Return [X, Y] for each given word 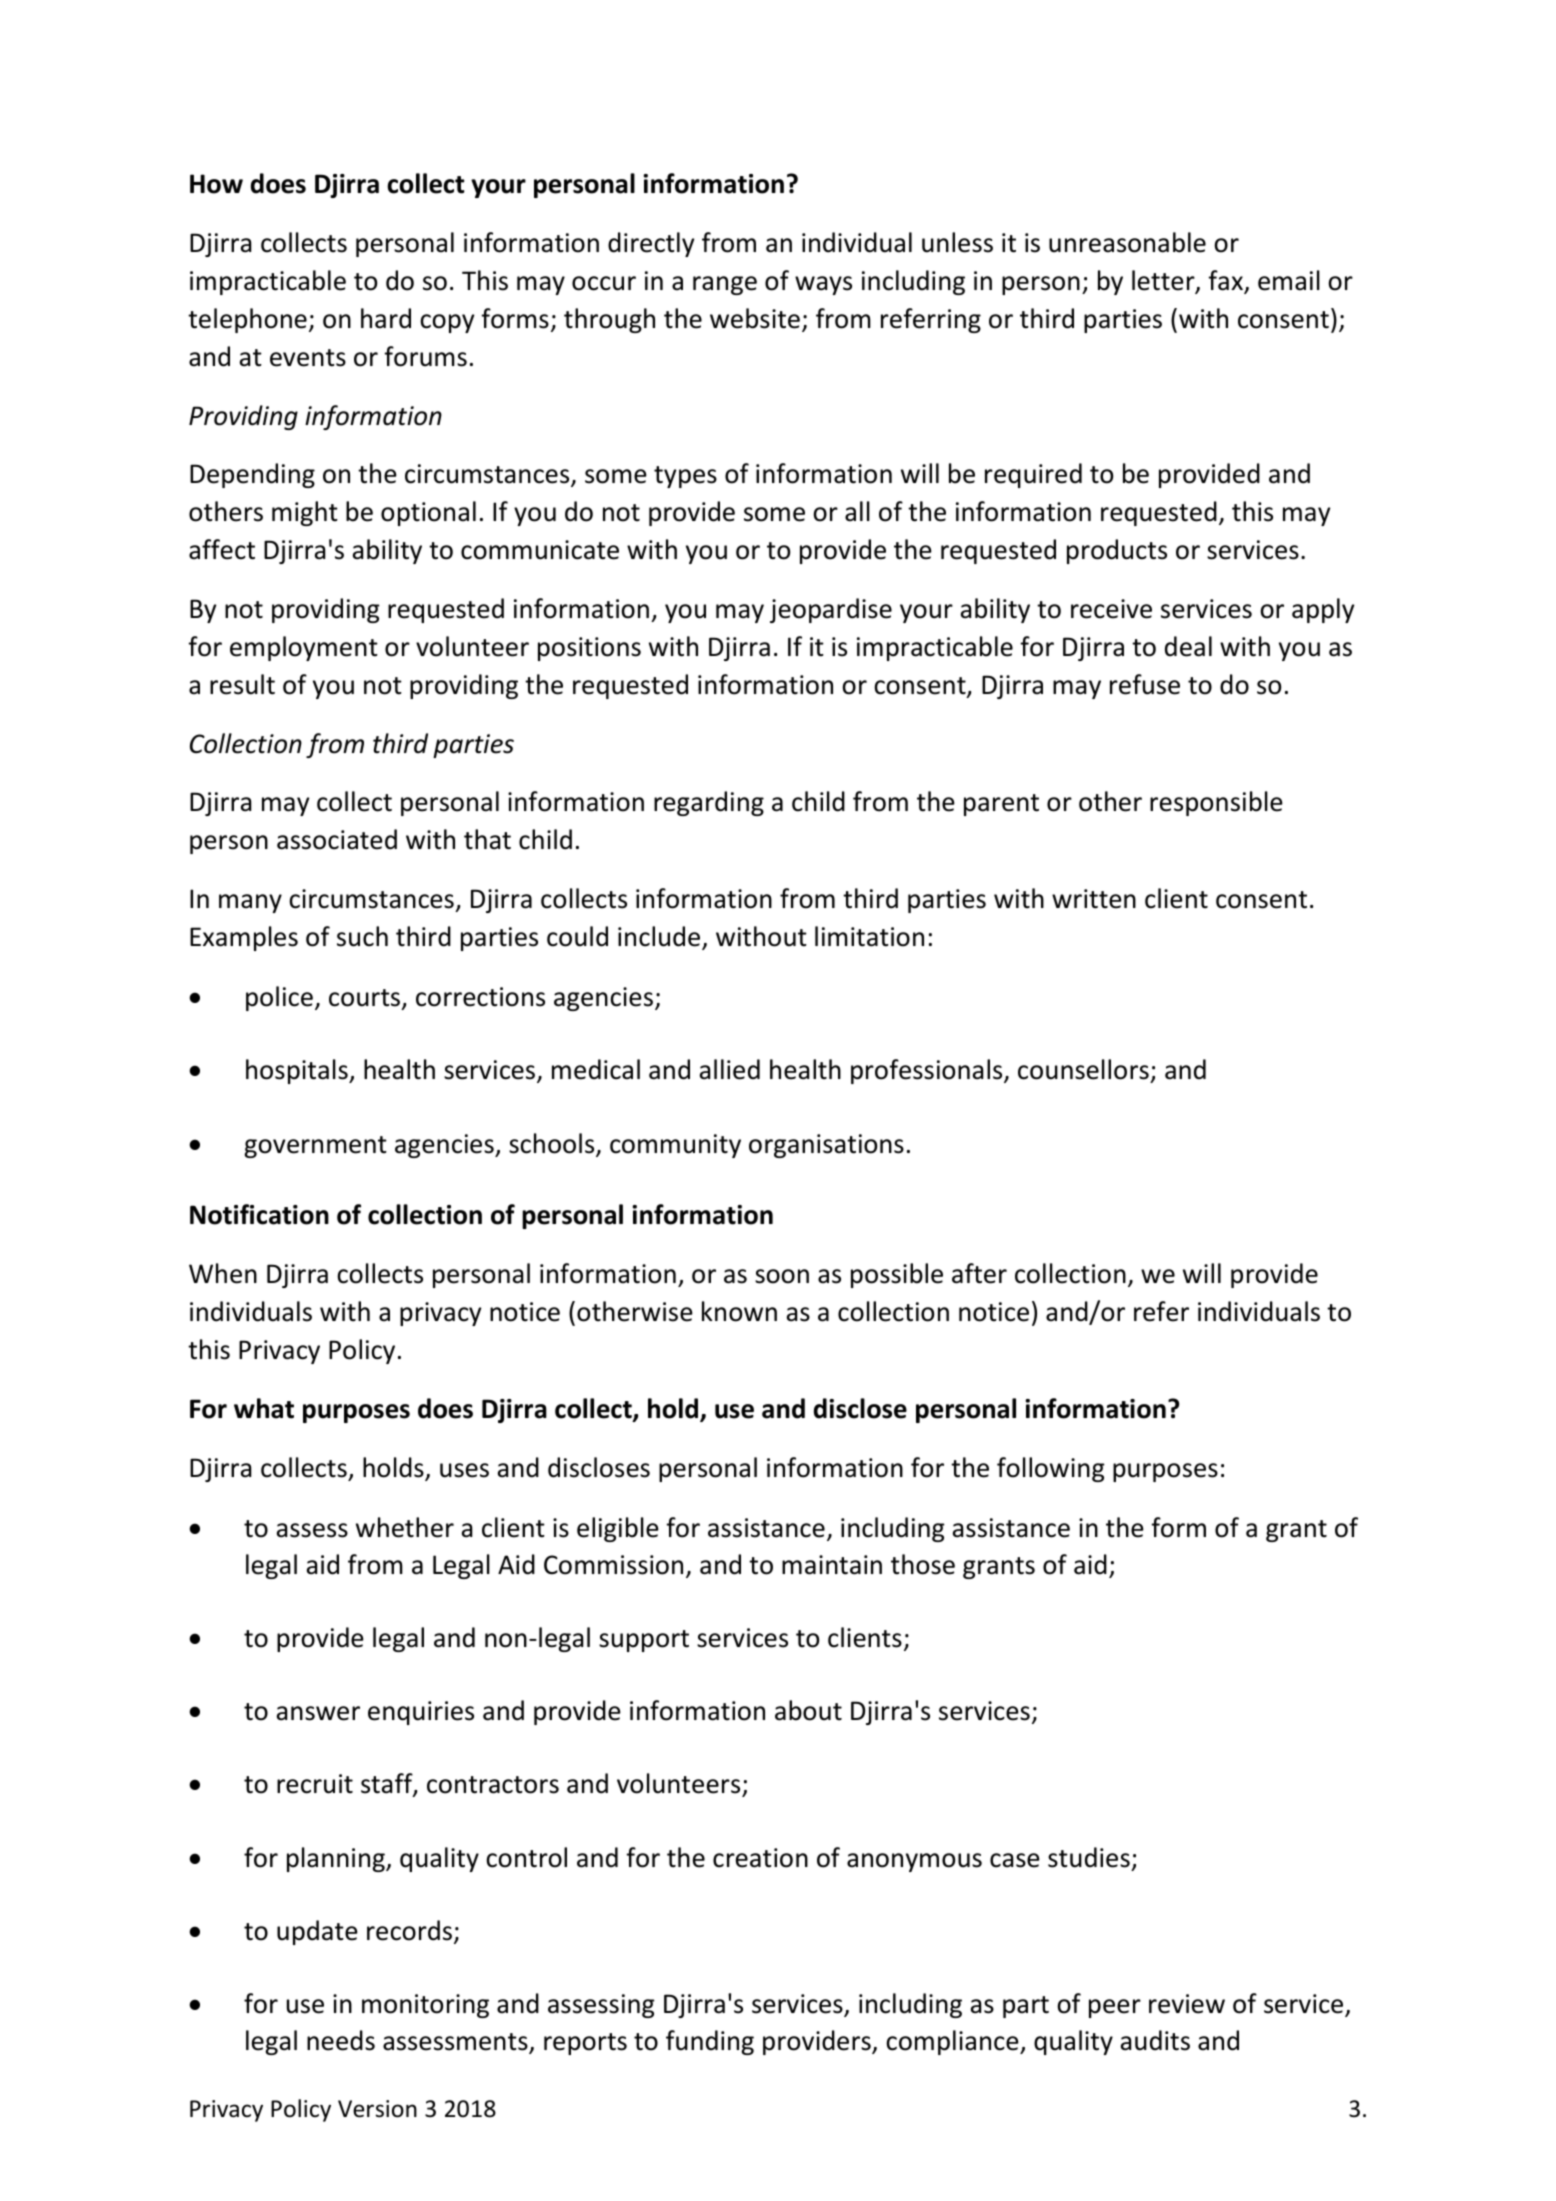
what [264, 1408]
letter [1164, 281]
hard [386, 318]
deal [1188, 646]
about [808, 1710]
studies [1089, 1857]
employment [304, 648]
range [725, 285]
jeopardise [831, 610]
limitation [869, 936]
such [362, 936]
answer [318, 1713]
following [1051, 1469]
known [739, 1311]
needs [341, 2040]
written [1094, 899]
